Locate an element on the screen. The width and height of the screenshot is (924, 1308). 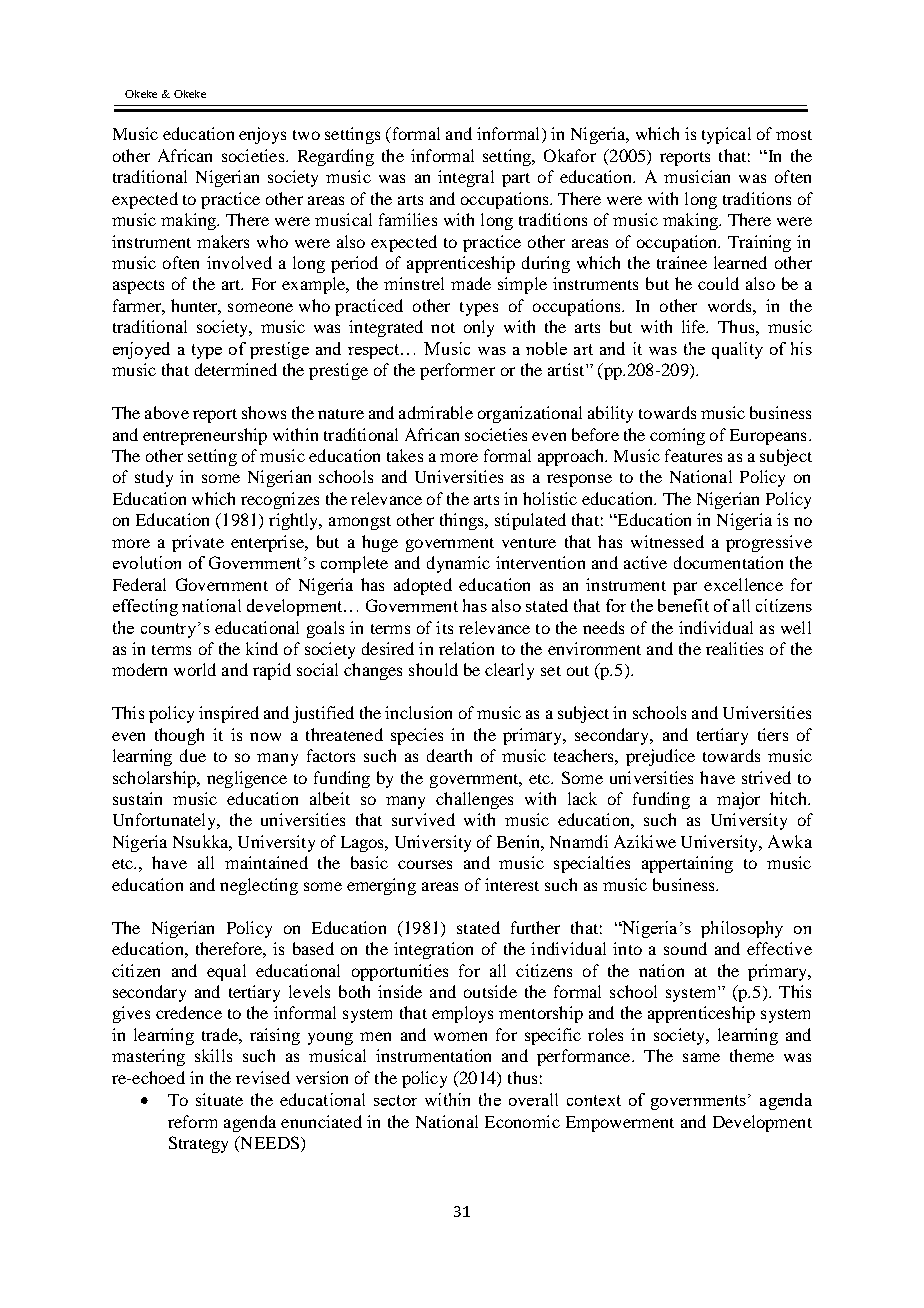
appertaining is located at coordinates (687, 864).
